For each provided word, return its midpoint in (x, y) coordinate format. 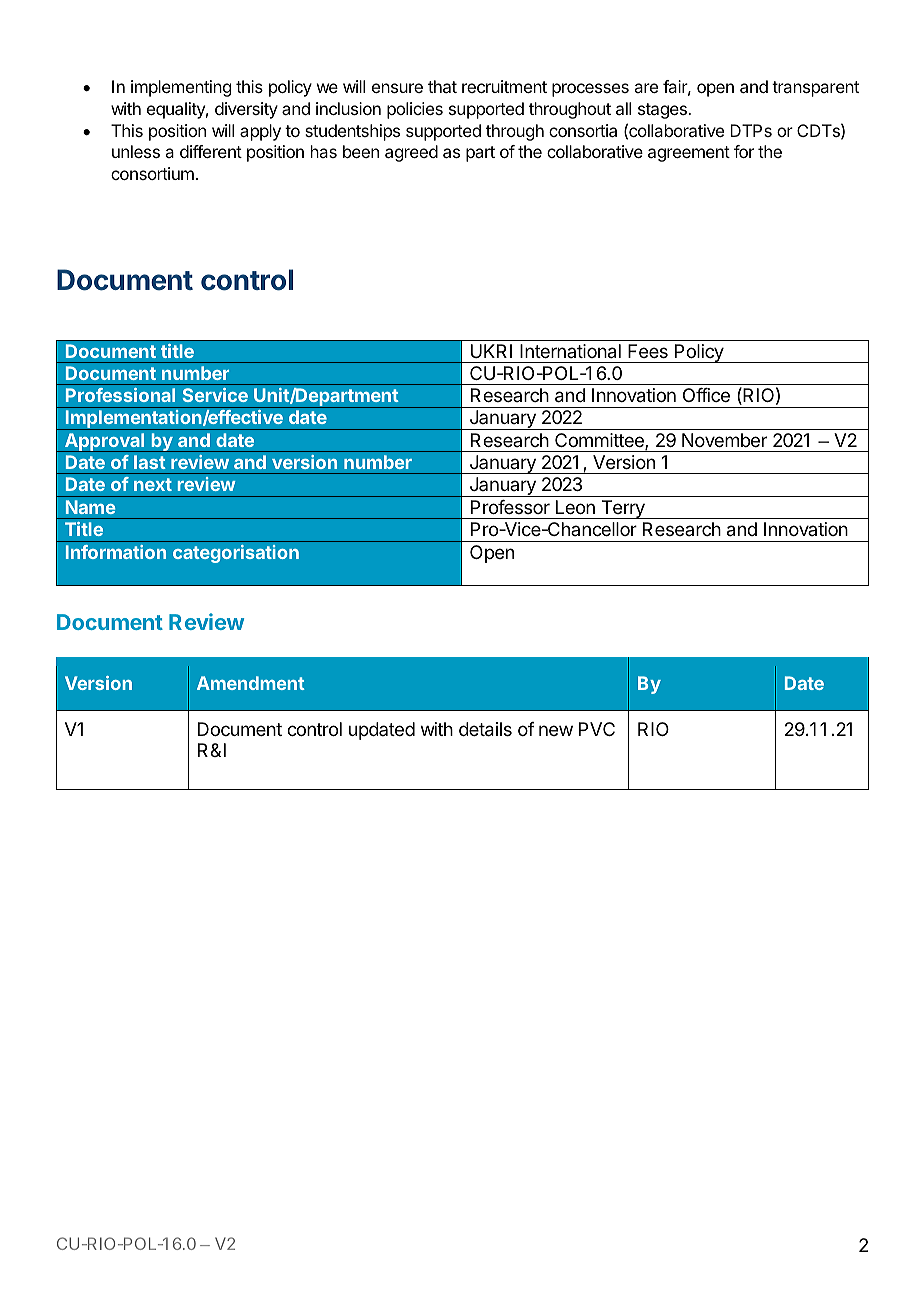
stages (663, 111)
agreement (689, 154)
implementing (181, 88)
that (442, 86)
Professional (120, 395)
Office (706, 395)
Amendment (251, 683)
